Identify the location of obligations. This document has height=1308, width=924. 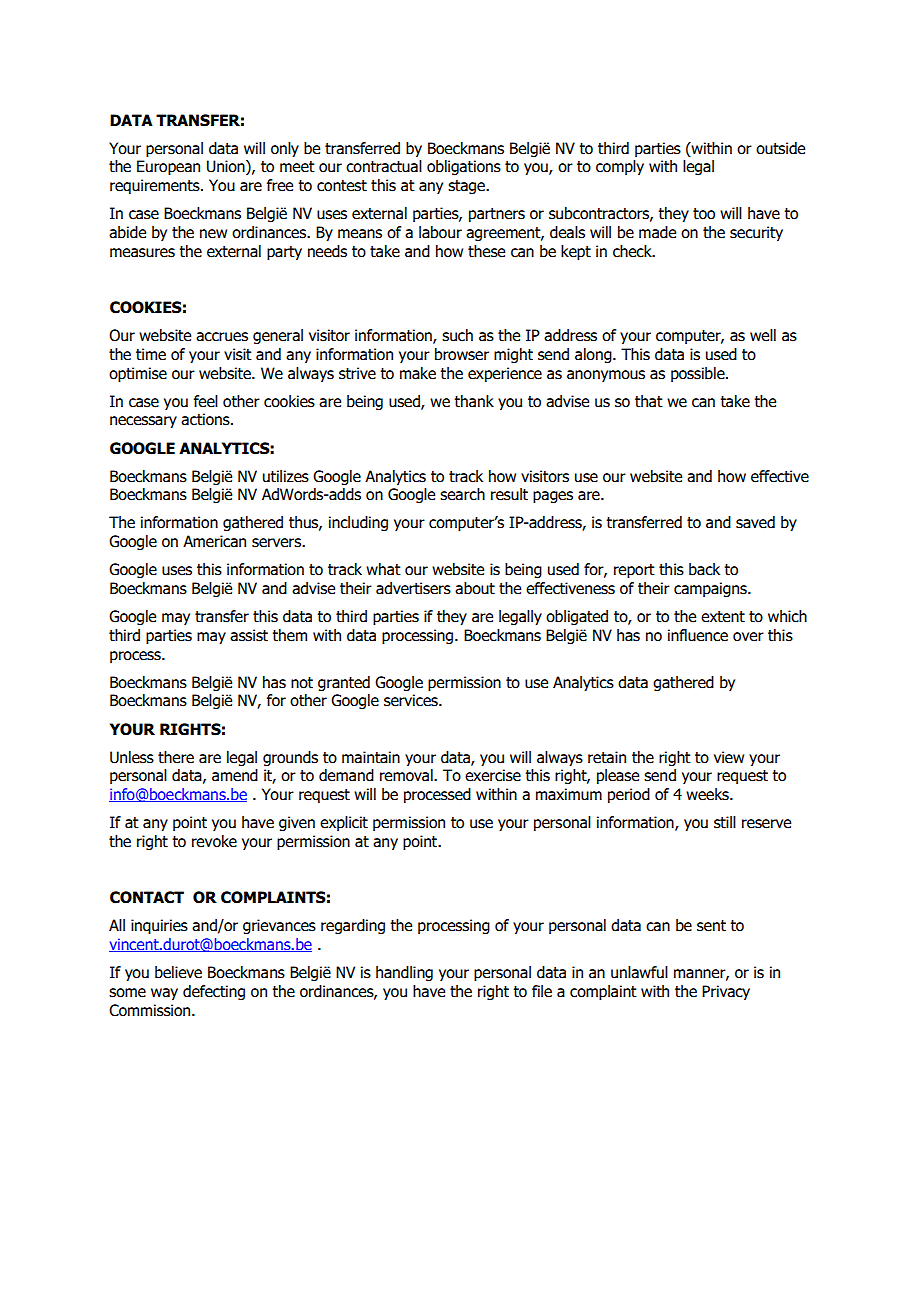
(464, 167).
